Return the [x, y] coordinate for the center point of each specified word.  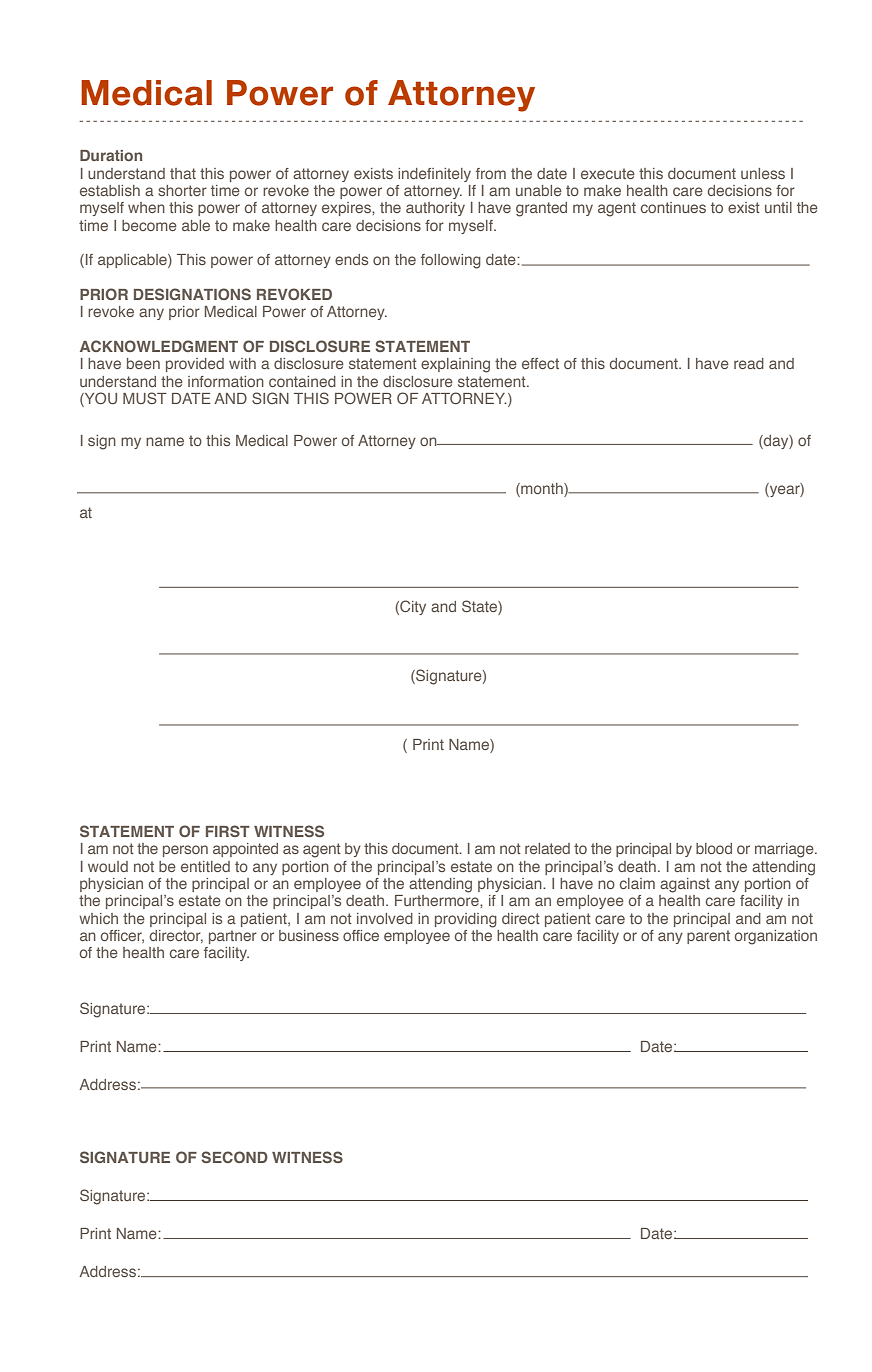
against [685, 885]
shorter [182, 190]
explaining [455, 365]
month [542, 490]
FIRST [228, 831]
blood [714, 848]
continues [673, 207]
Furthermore [438, 900]
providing [466, 920]
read [749, 363]
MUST [145, 398]
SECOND [234, 1157]
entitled [205, 866]
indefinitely [434, 175]
